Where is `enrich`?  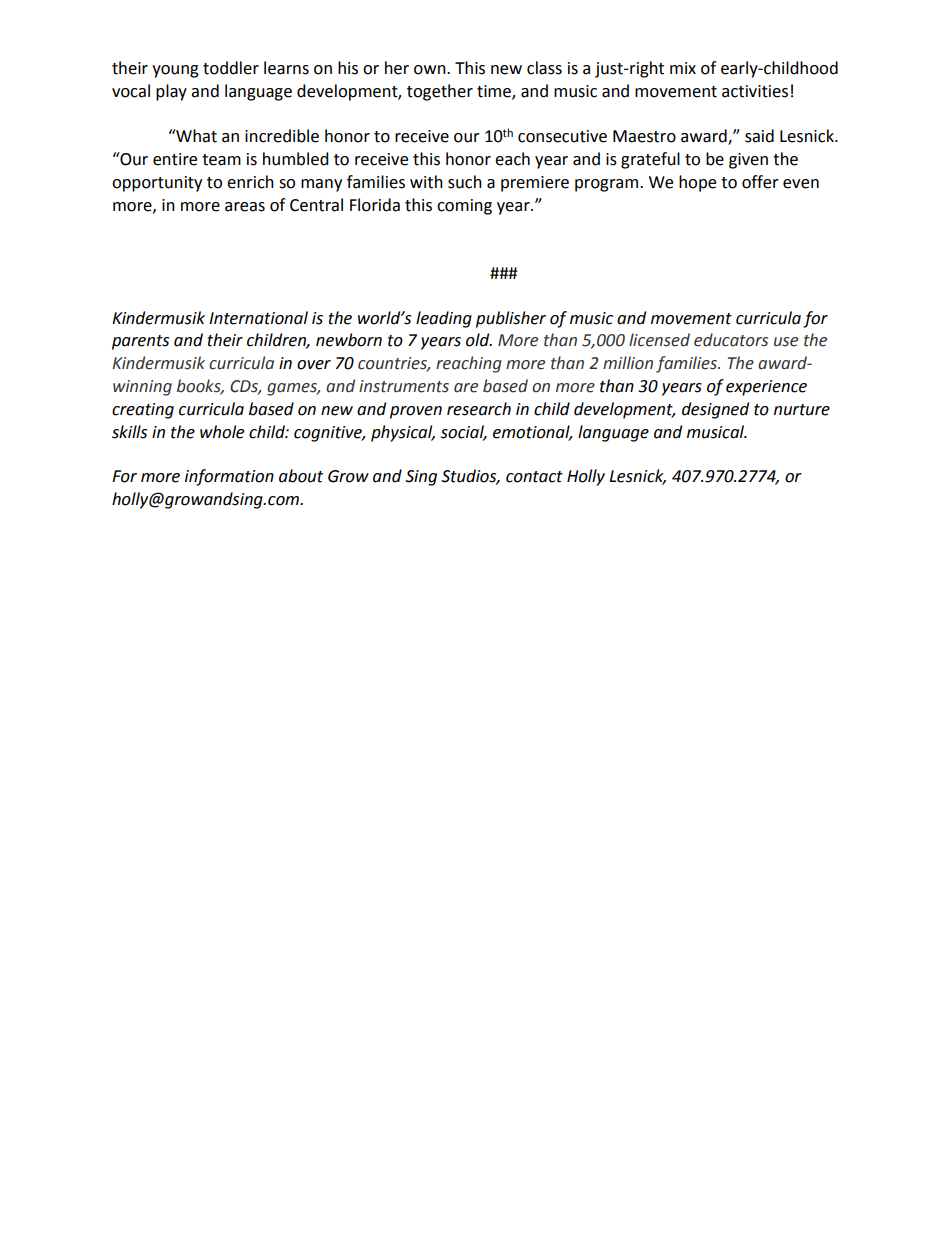
enrich is located at coordinates (250, 182).
